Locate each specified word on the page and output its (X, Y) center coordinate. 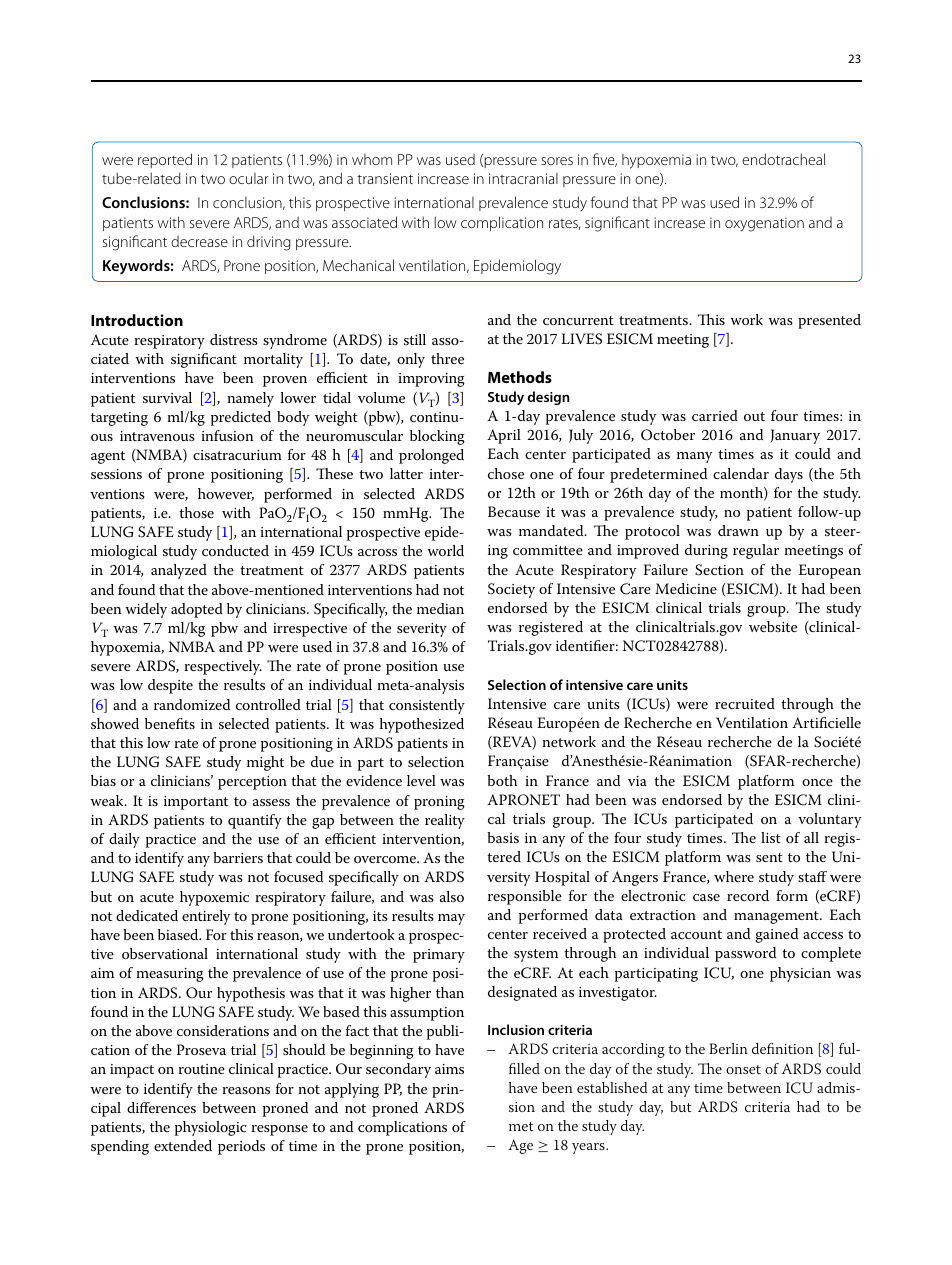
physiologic (210, 1128)
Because (514, 511)
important (196, 803)
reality (445, 821)
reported (165, 160)
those (196, 512)
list (771, 837)
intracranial (523, 178)
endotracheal (783, 159)
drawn (738, 530)
